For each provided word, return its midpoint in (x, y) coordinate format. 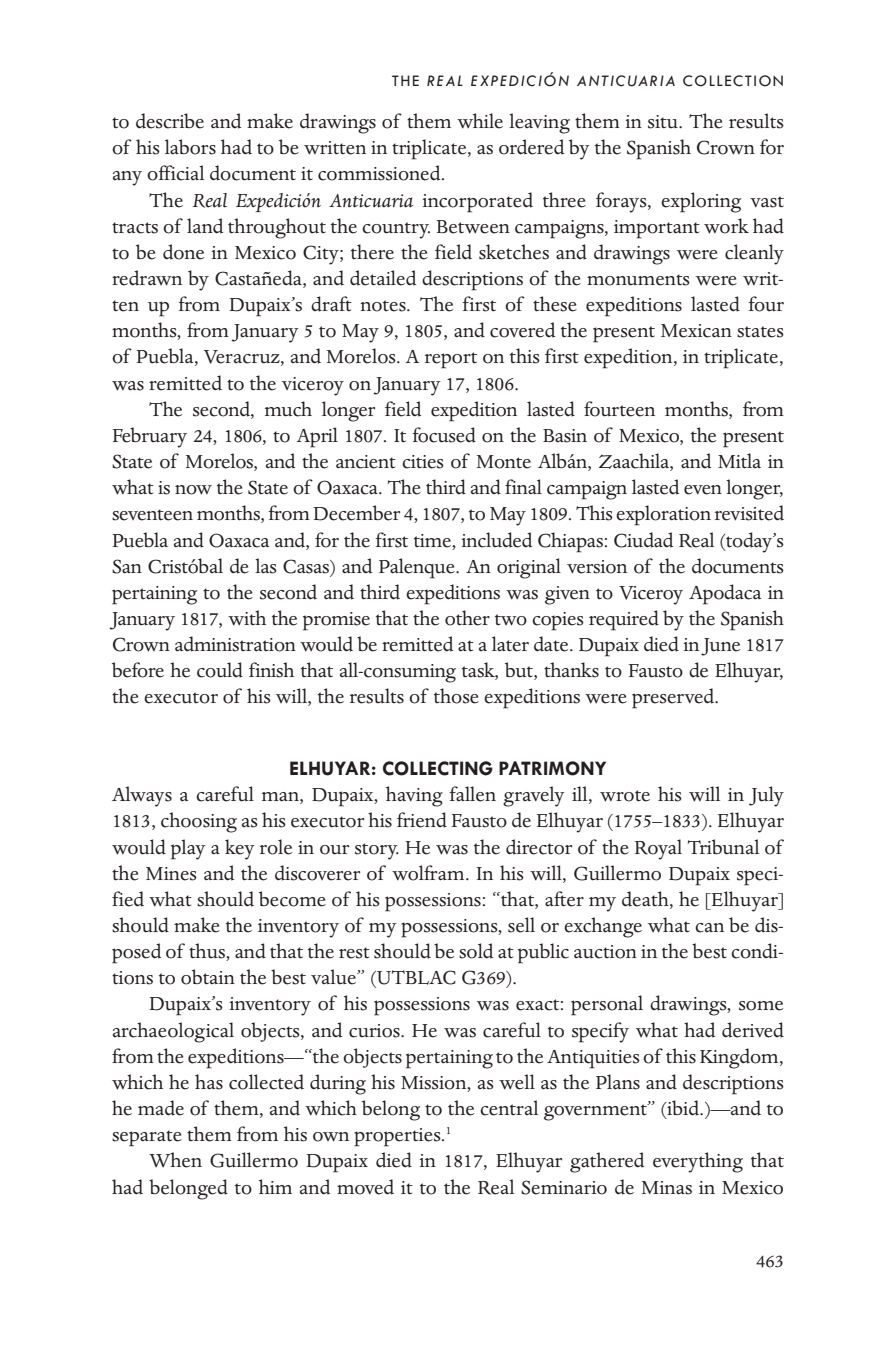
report (451, 360)
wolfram (429, 873)
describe (170, 121)
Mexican (696, 331)
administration (235, 644)
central (509, 1108)
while (480, 121)
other (467, 618)
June (720, 647)
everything (698, 1162)
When (175, 1160)
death (646, 900)
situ (664, 122)
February (150, 437)
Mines (171, 874)
